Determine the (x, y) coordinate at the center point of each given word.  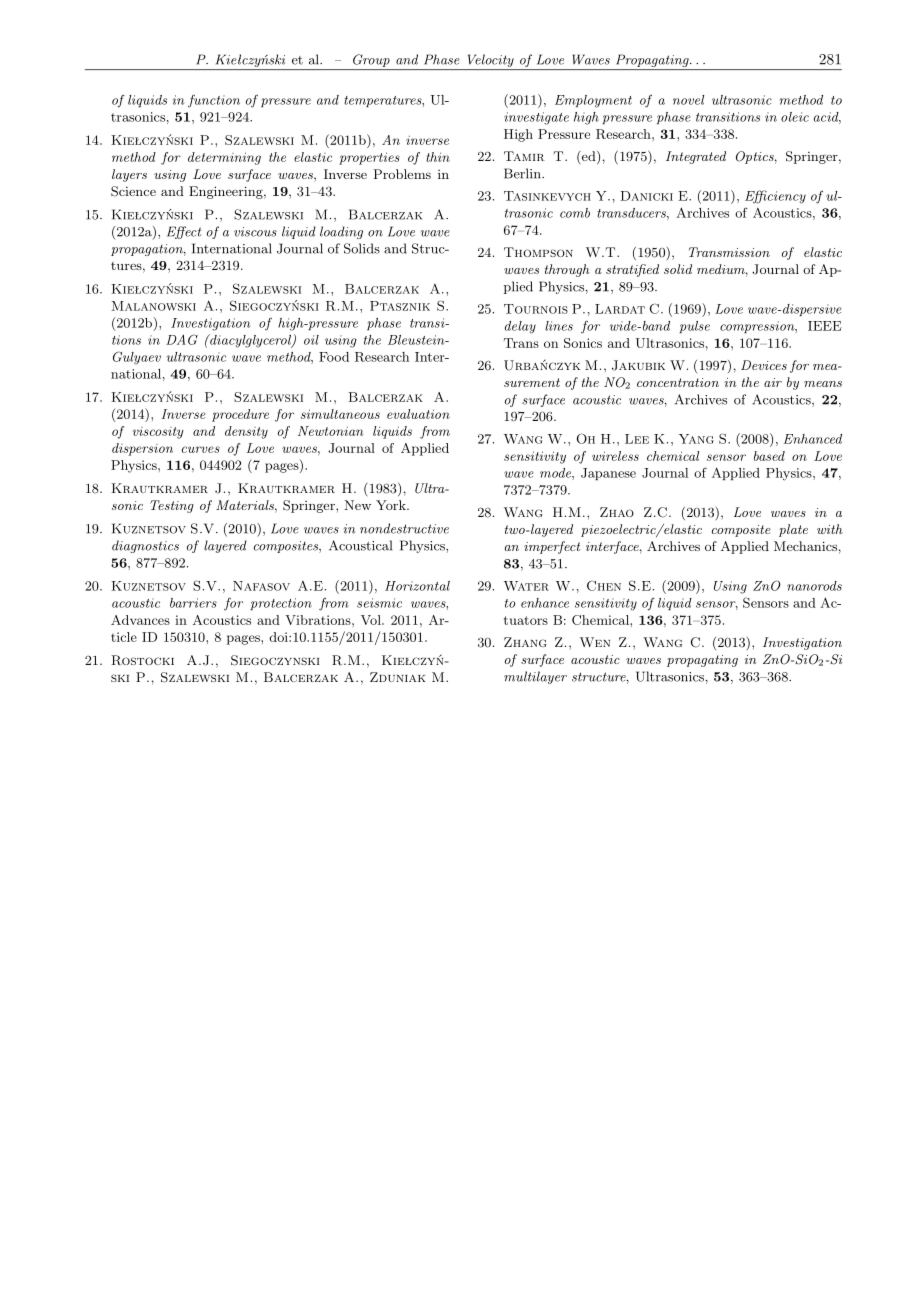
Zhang (525, 642)
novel (688, 100)
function (214, 101)
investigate (536, 118)
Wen (595, 642)
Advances (140, 620)
